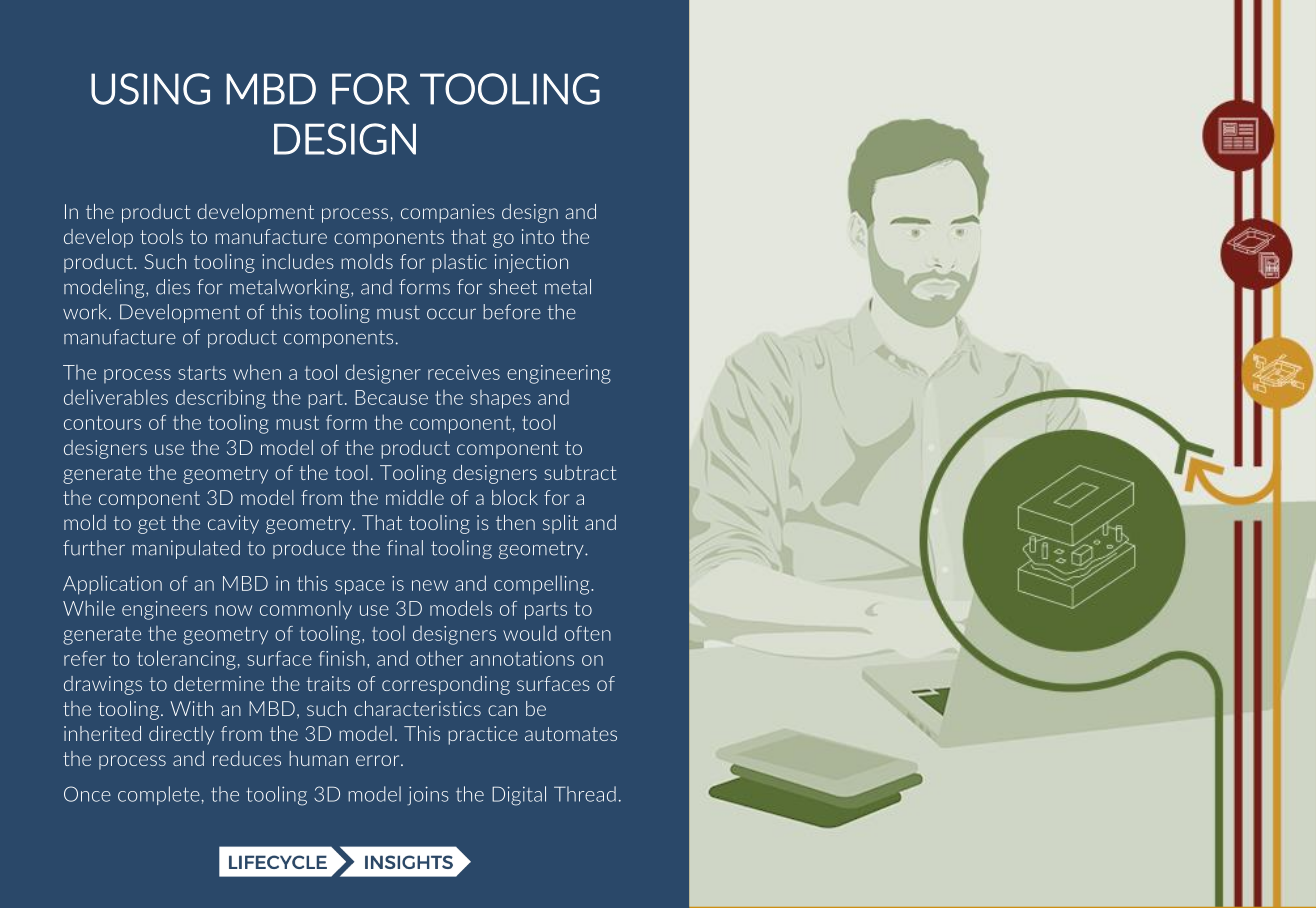 The height and width of the screenshot is (908, 1316). I want to click on Digital, so click(519, 796).
